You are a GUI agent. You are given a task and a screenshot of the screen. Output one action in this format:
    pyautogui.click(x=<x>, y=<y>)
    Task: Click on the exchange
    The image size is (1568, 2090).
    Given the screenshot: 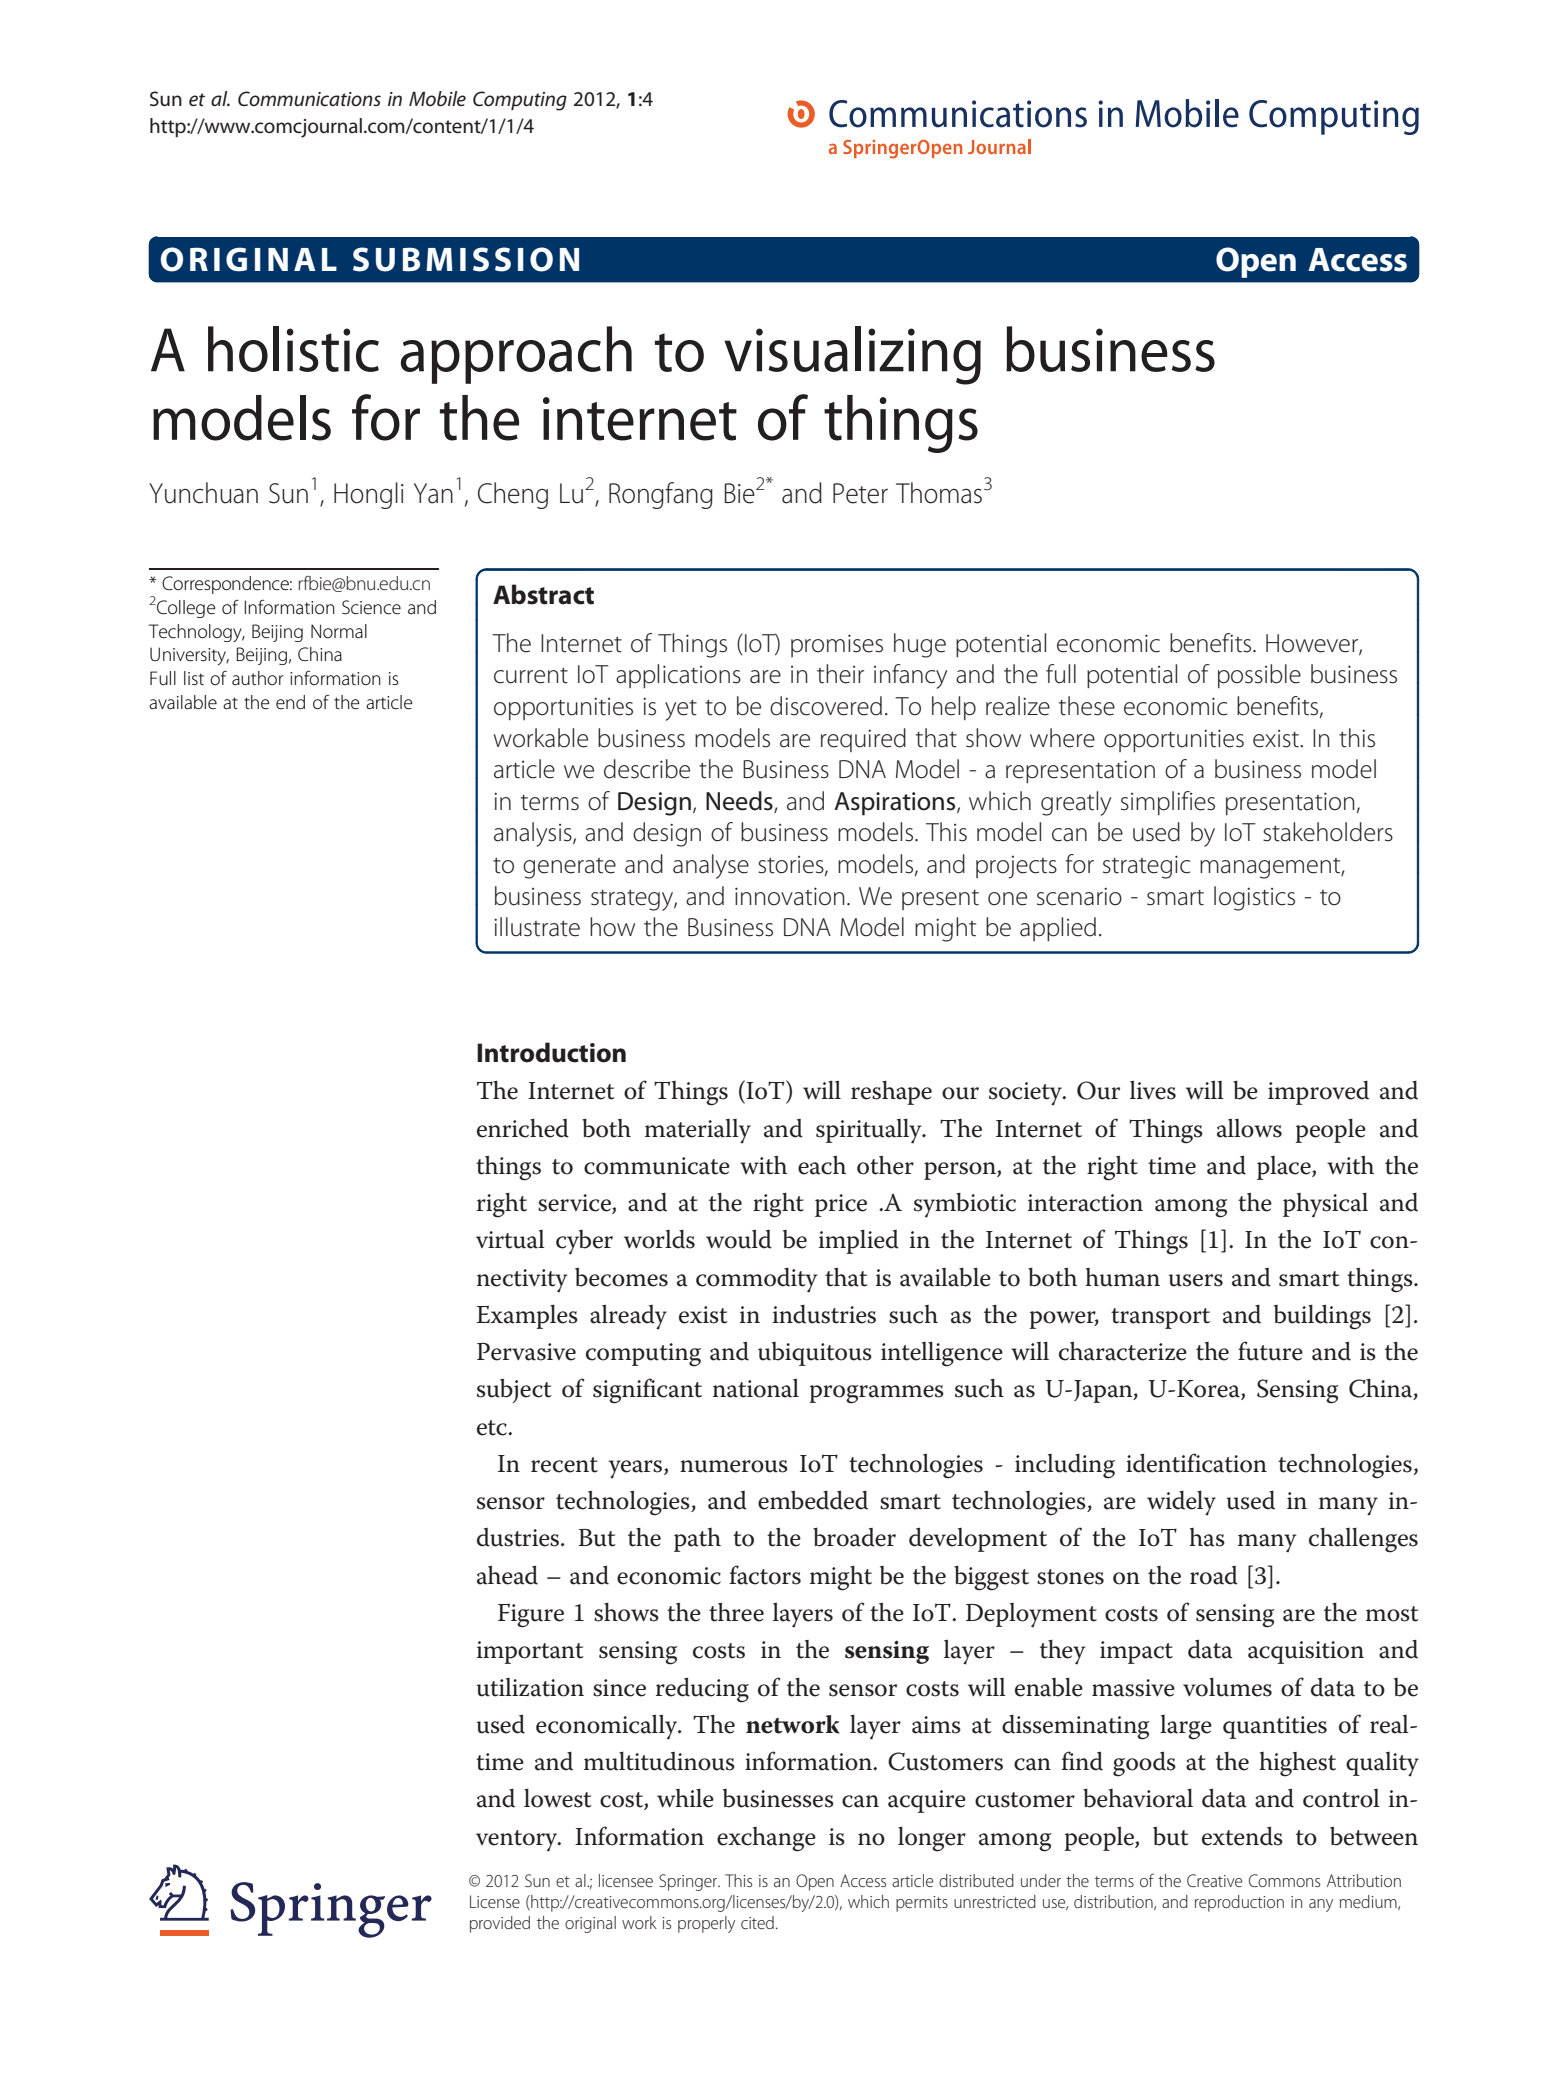 What is the action you would take?
    pyautogui.click(x=766, y=1839)
